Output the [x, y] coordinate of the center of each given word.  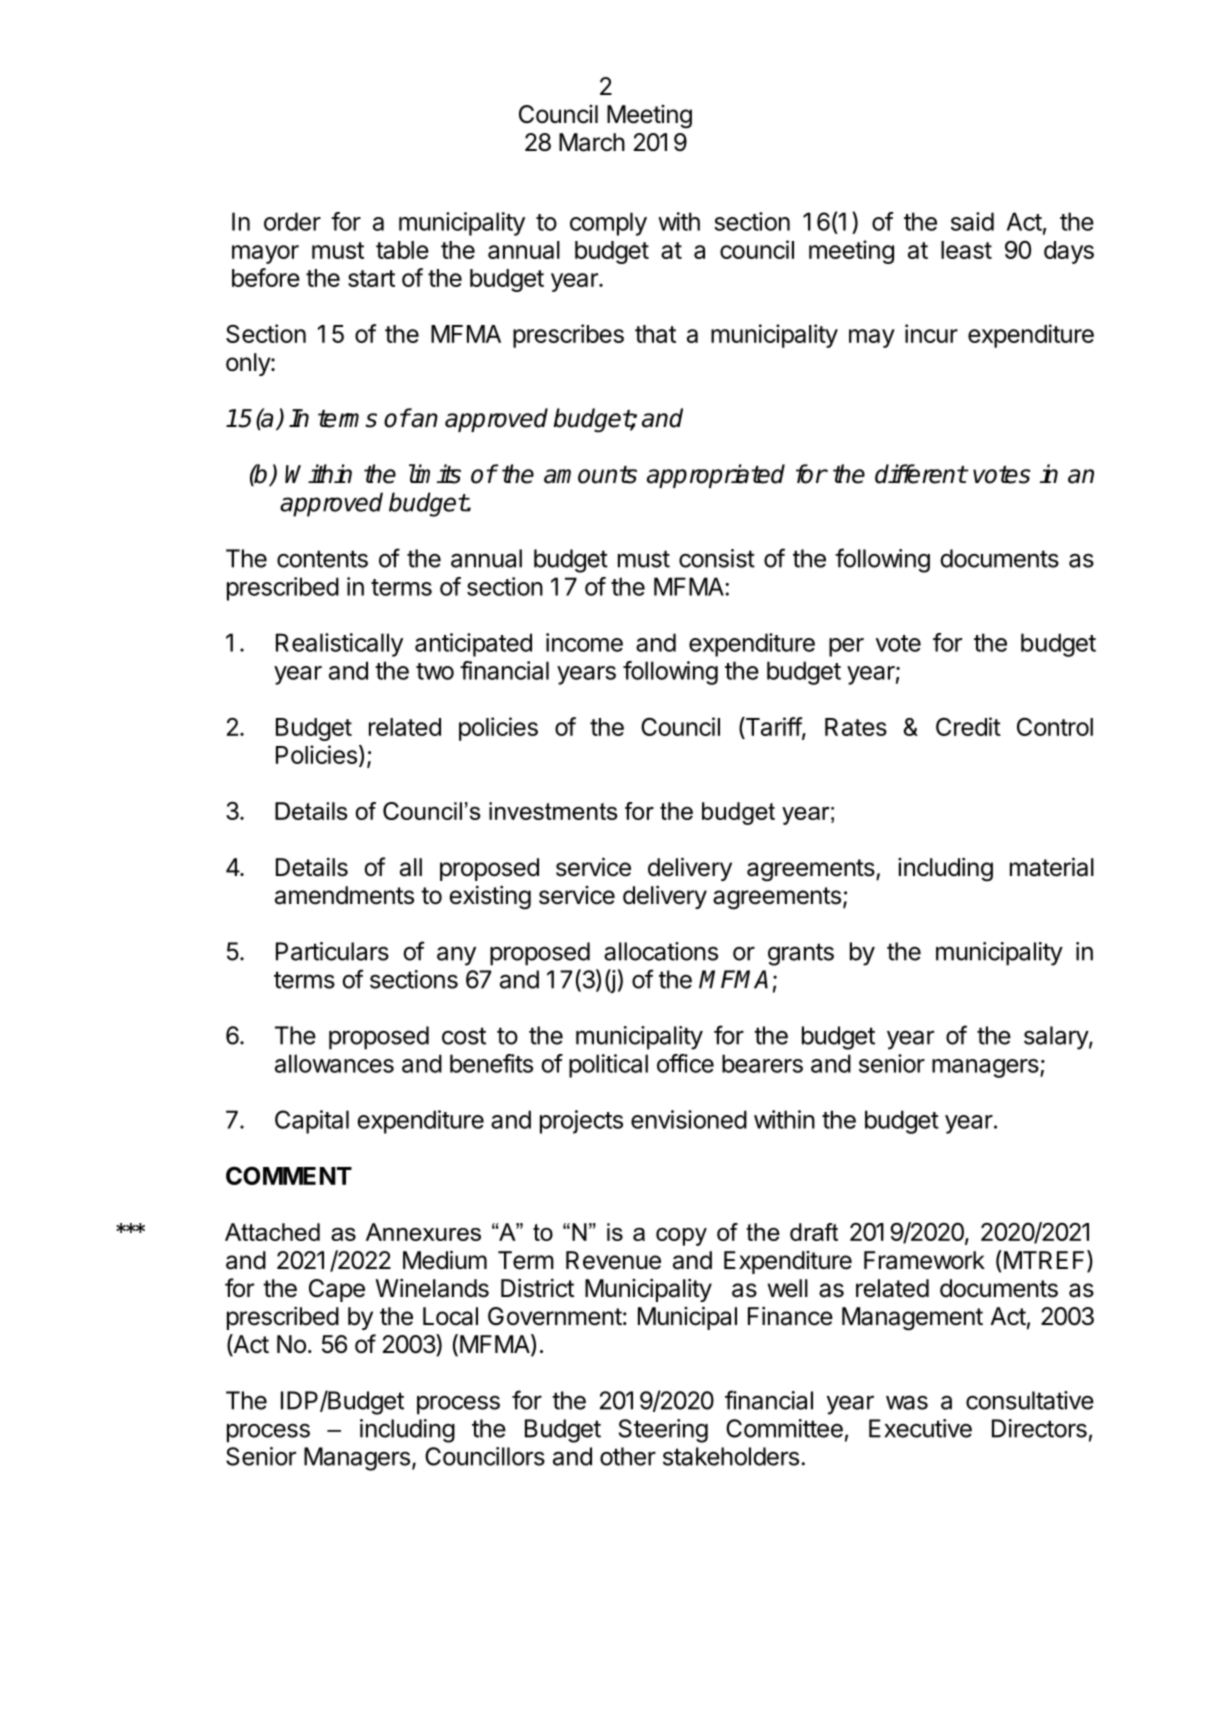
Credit [968, 726]
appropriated [716, 476]
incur [931, 333]
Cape [337, 1290]
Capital [312, 1122]
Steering [663, 1431]
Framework [924, 1260]
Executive [920, 1428]
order [292, 221]
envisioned [689, 1119]
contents [322, 559]
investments [553, 811]
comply [608, 224]
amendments [344, 895]
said [972, 221]
